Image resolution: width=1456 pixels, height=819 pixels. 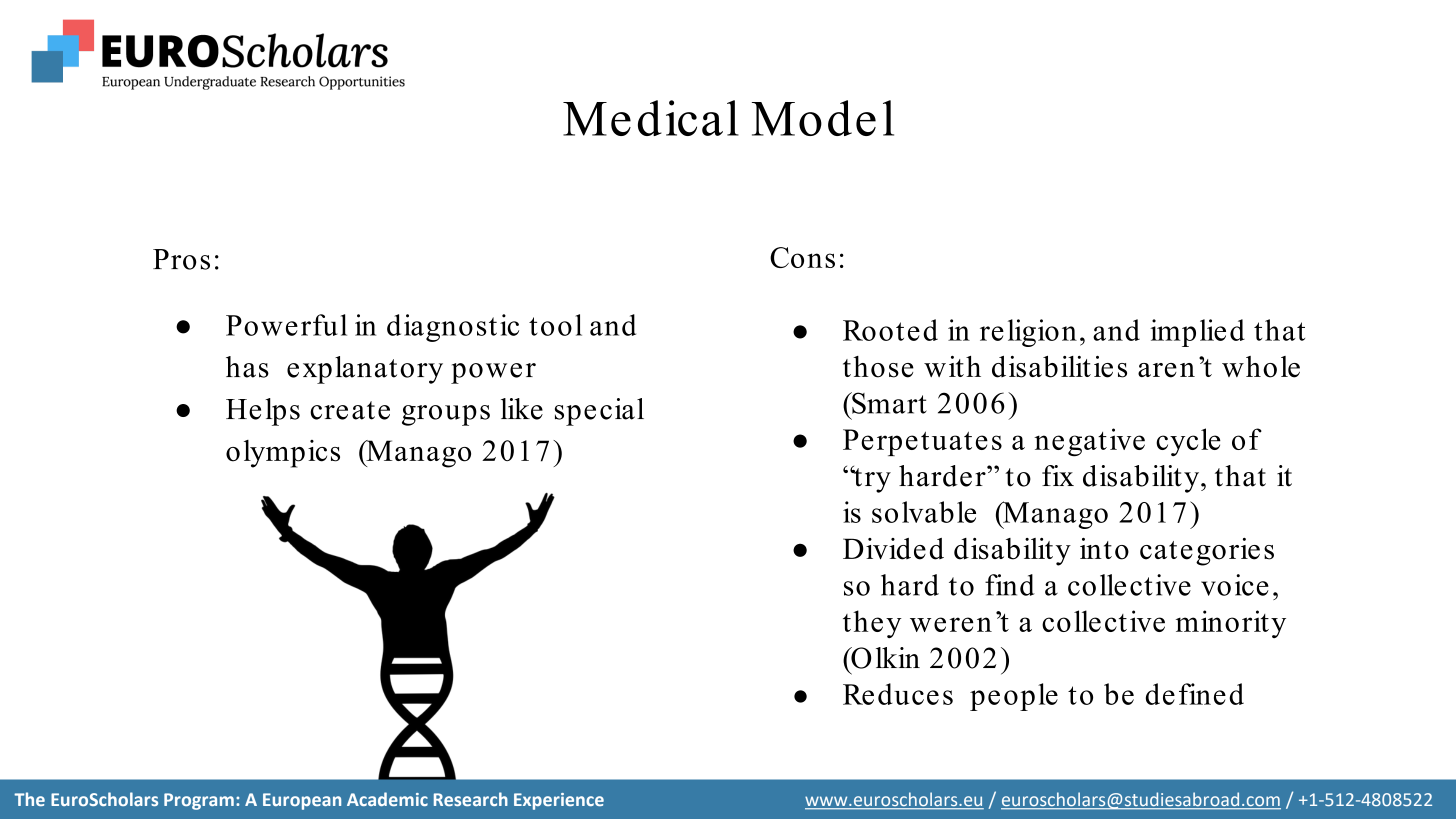 I want to click on defined, so click(x=1195, y=694).
